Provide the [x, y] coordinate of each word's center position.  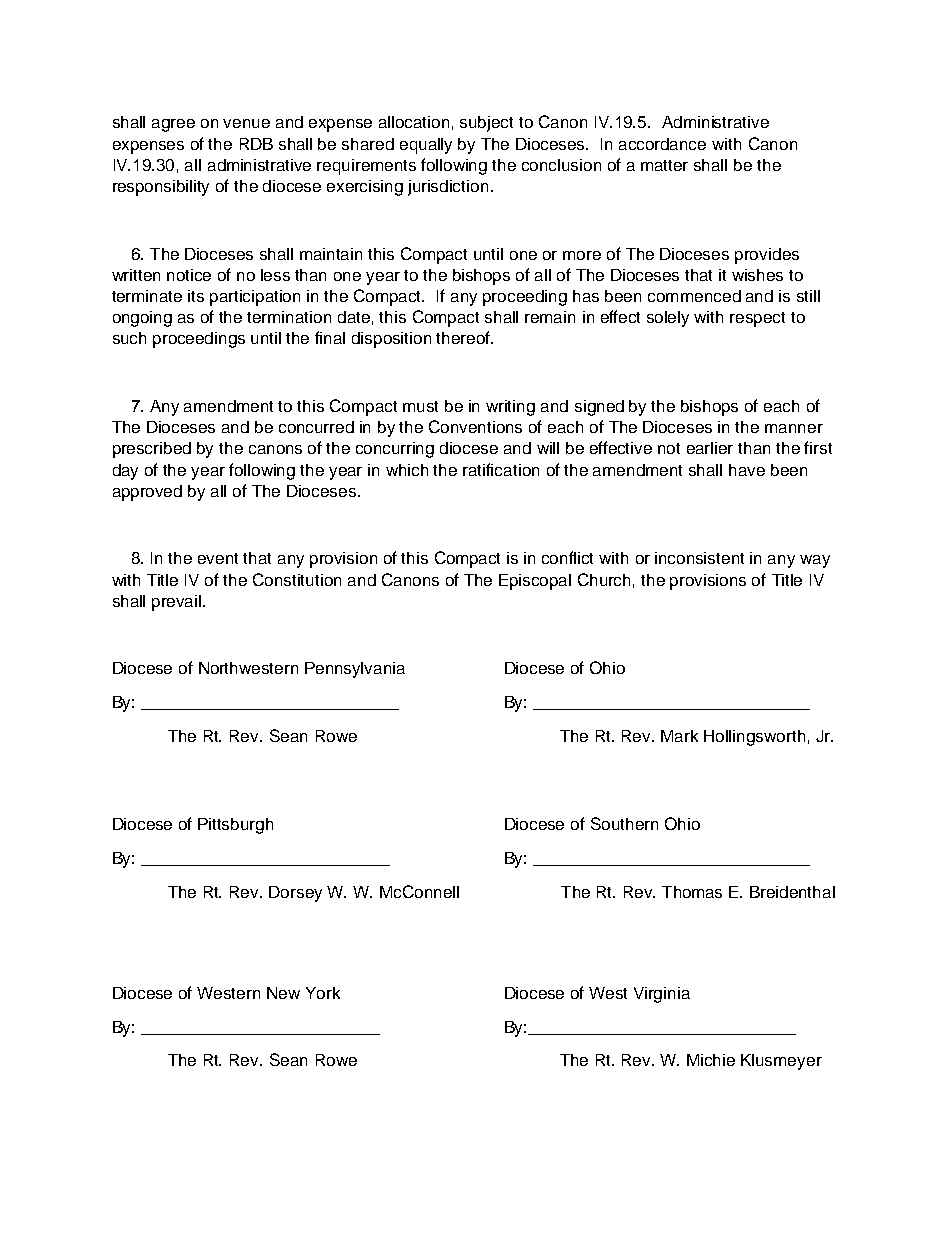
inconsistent [699, 558]
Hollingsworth [754, 738]
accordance [662, 144]
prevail [178, 603]
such [129, 338]
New [283, 993]
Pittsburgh [235, 826]
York [323, 993]
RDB [256, 144]
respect [757, 319]
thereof [464, 337]
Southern [624, 823]
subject [486, 124]
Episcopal [535, 582]
